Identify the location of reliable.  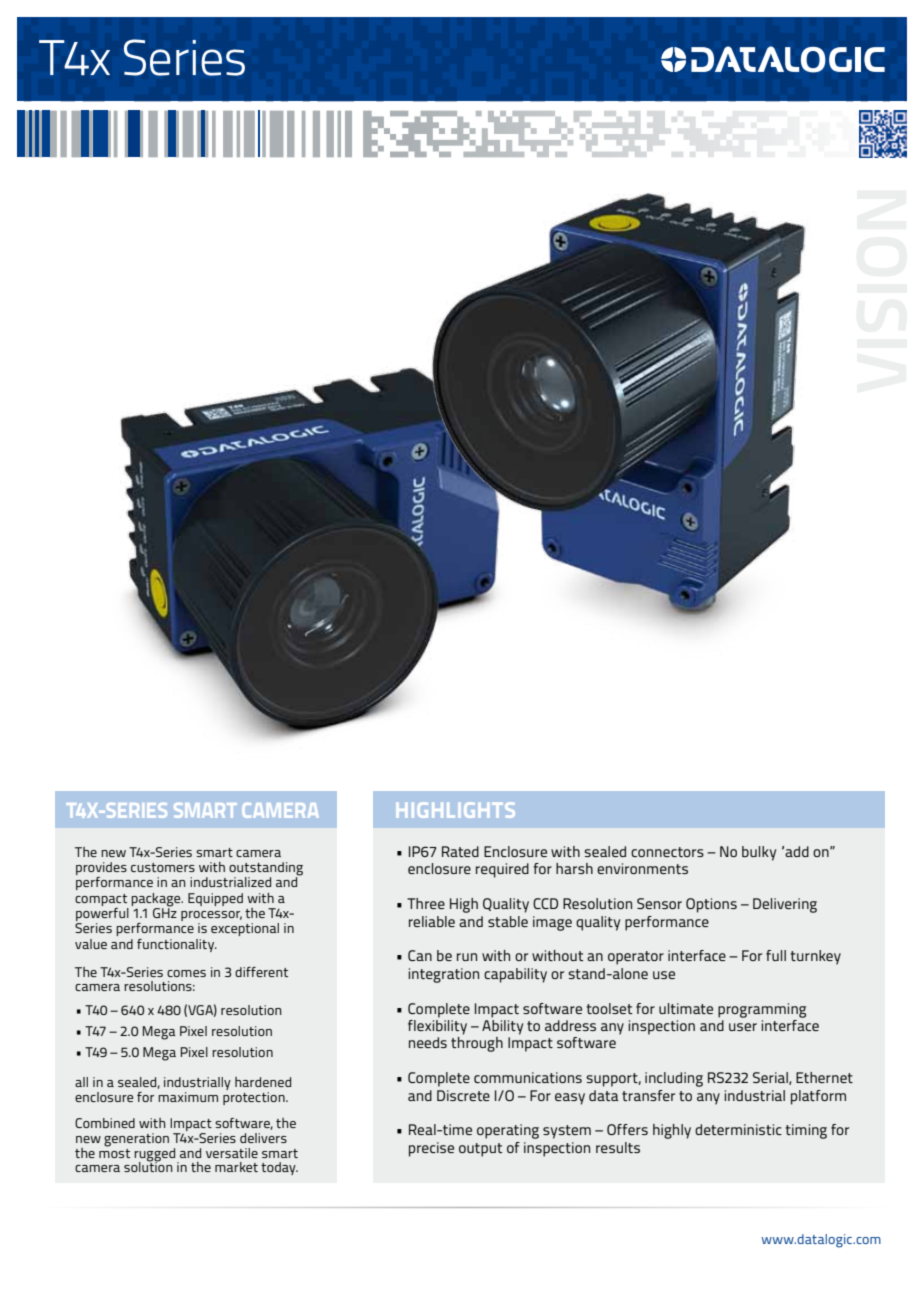
(432, 921).
